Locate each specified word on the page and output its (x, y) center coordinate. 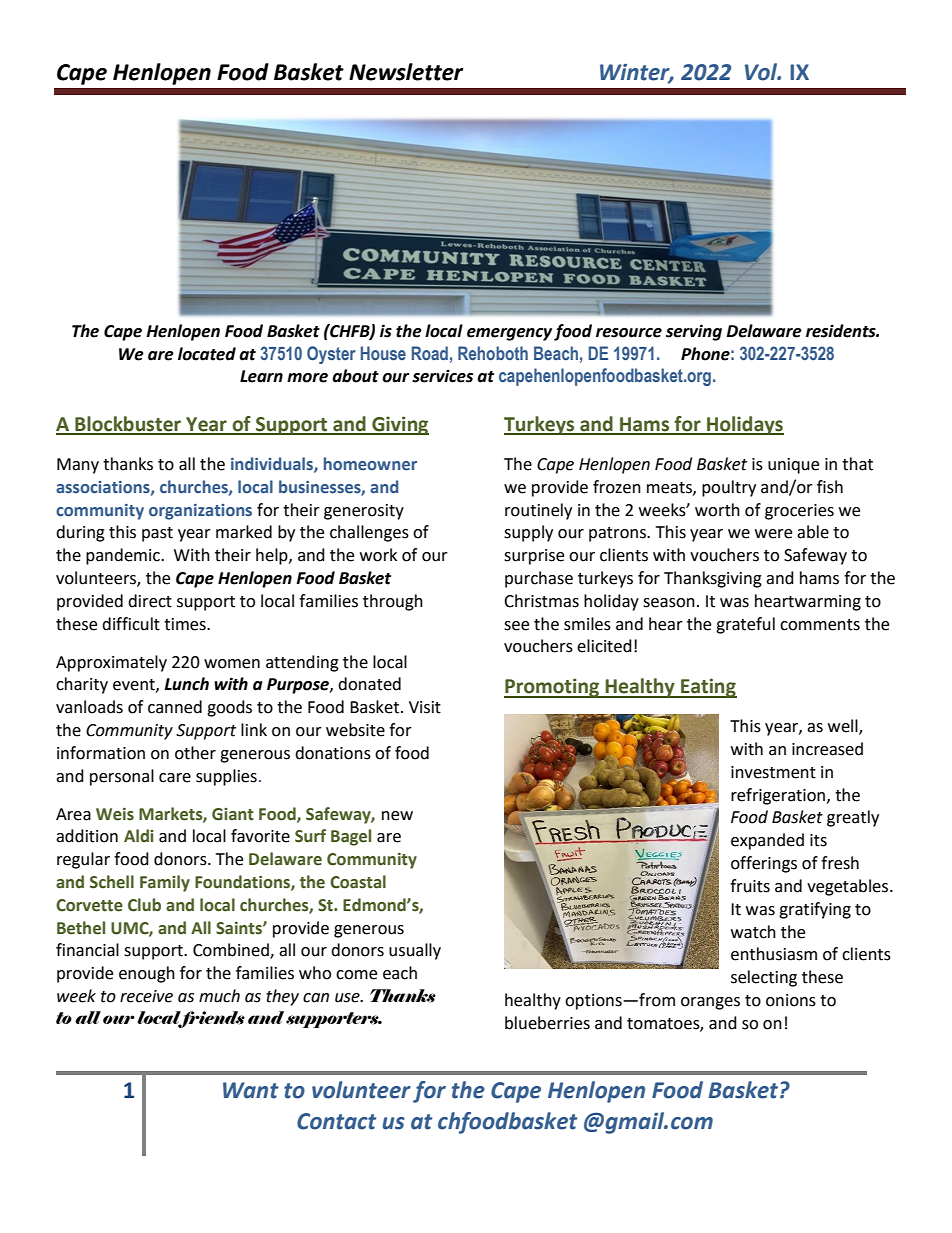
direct (150, 601)
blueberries (547, 1023)
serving (694, 332)
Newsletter (406, 72)
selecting (764, 978)
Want (250, 1090)
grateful (745, 625)
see (516, 626)
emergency (509, 334)
